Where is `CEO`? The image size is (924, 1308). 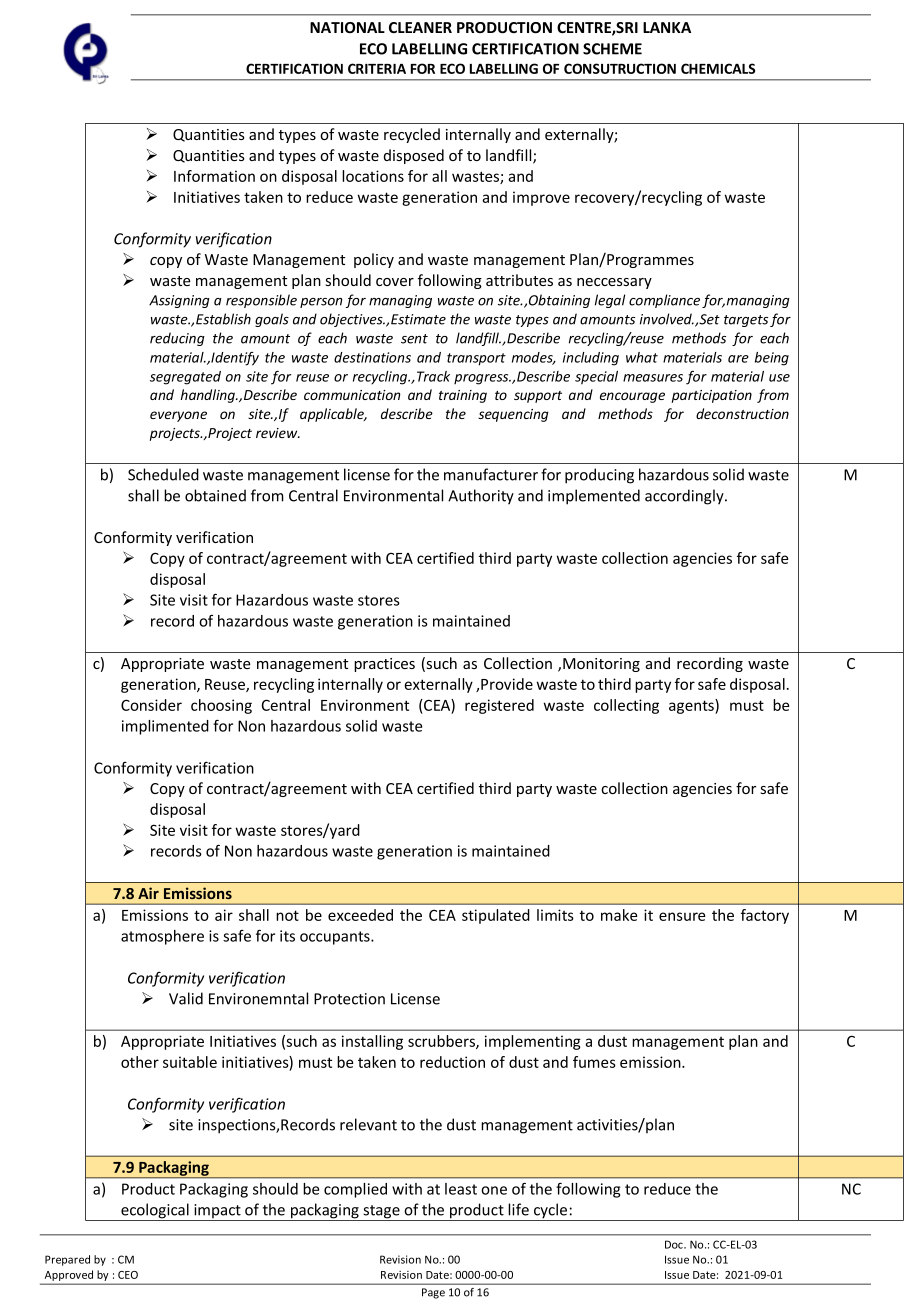 CEO is located at coordinates (128, 1275).
